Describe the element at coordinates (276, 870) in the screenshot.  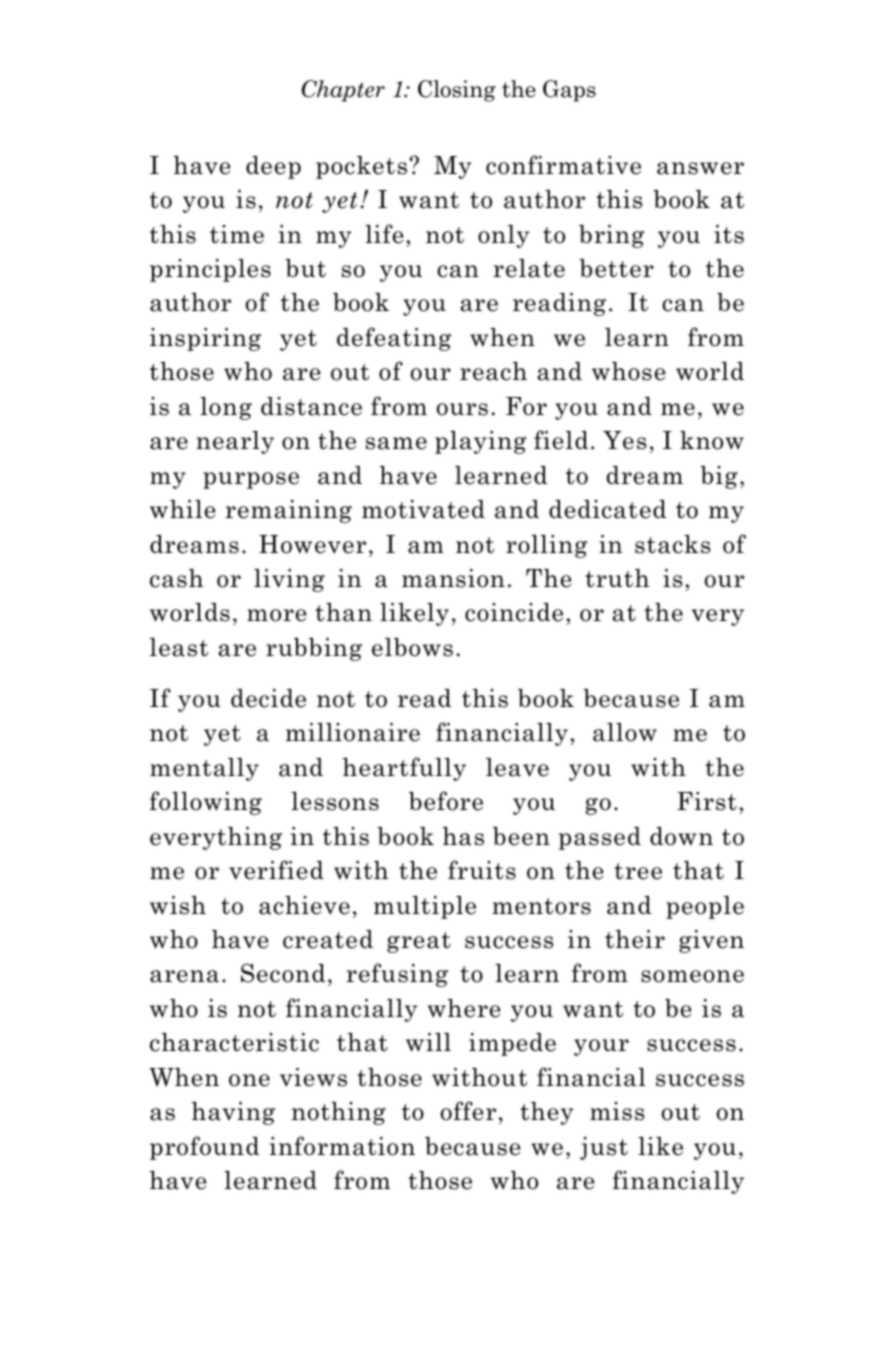
I see `verified` at that location.
